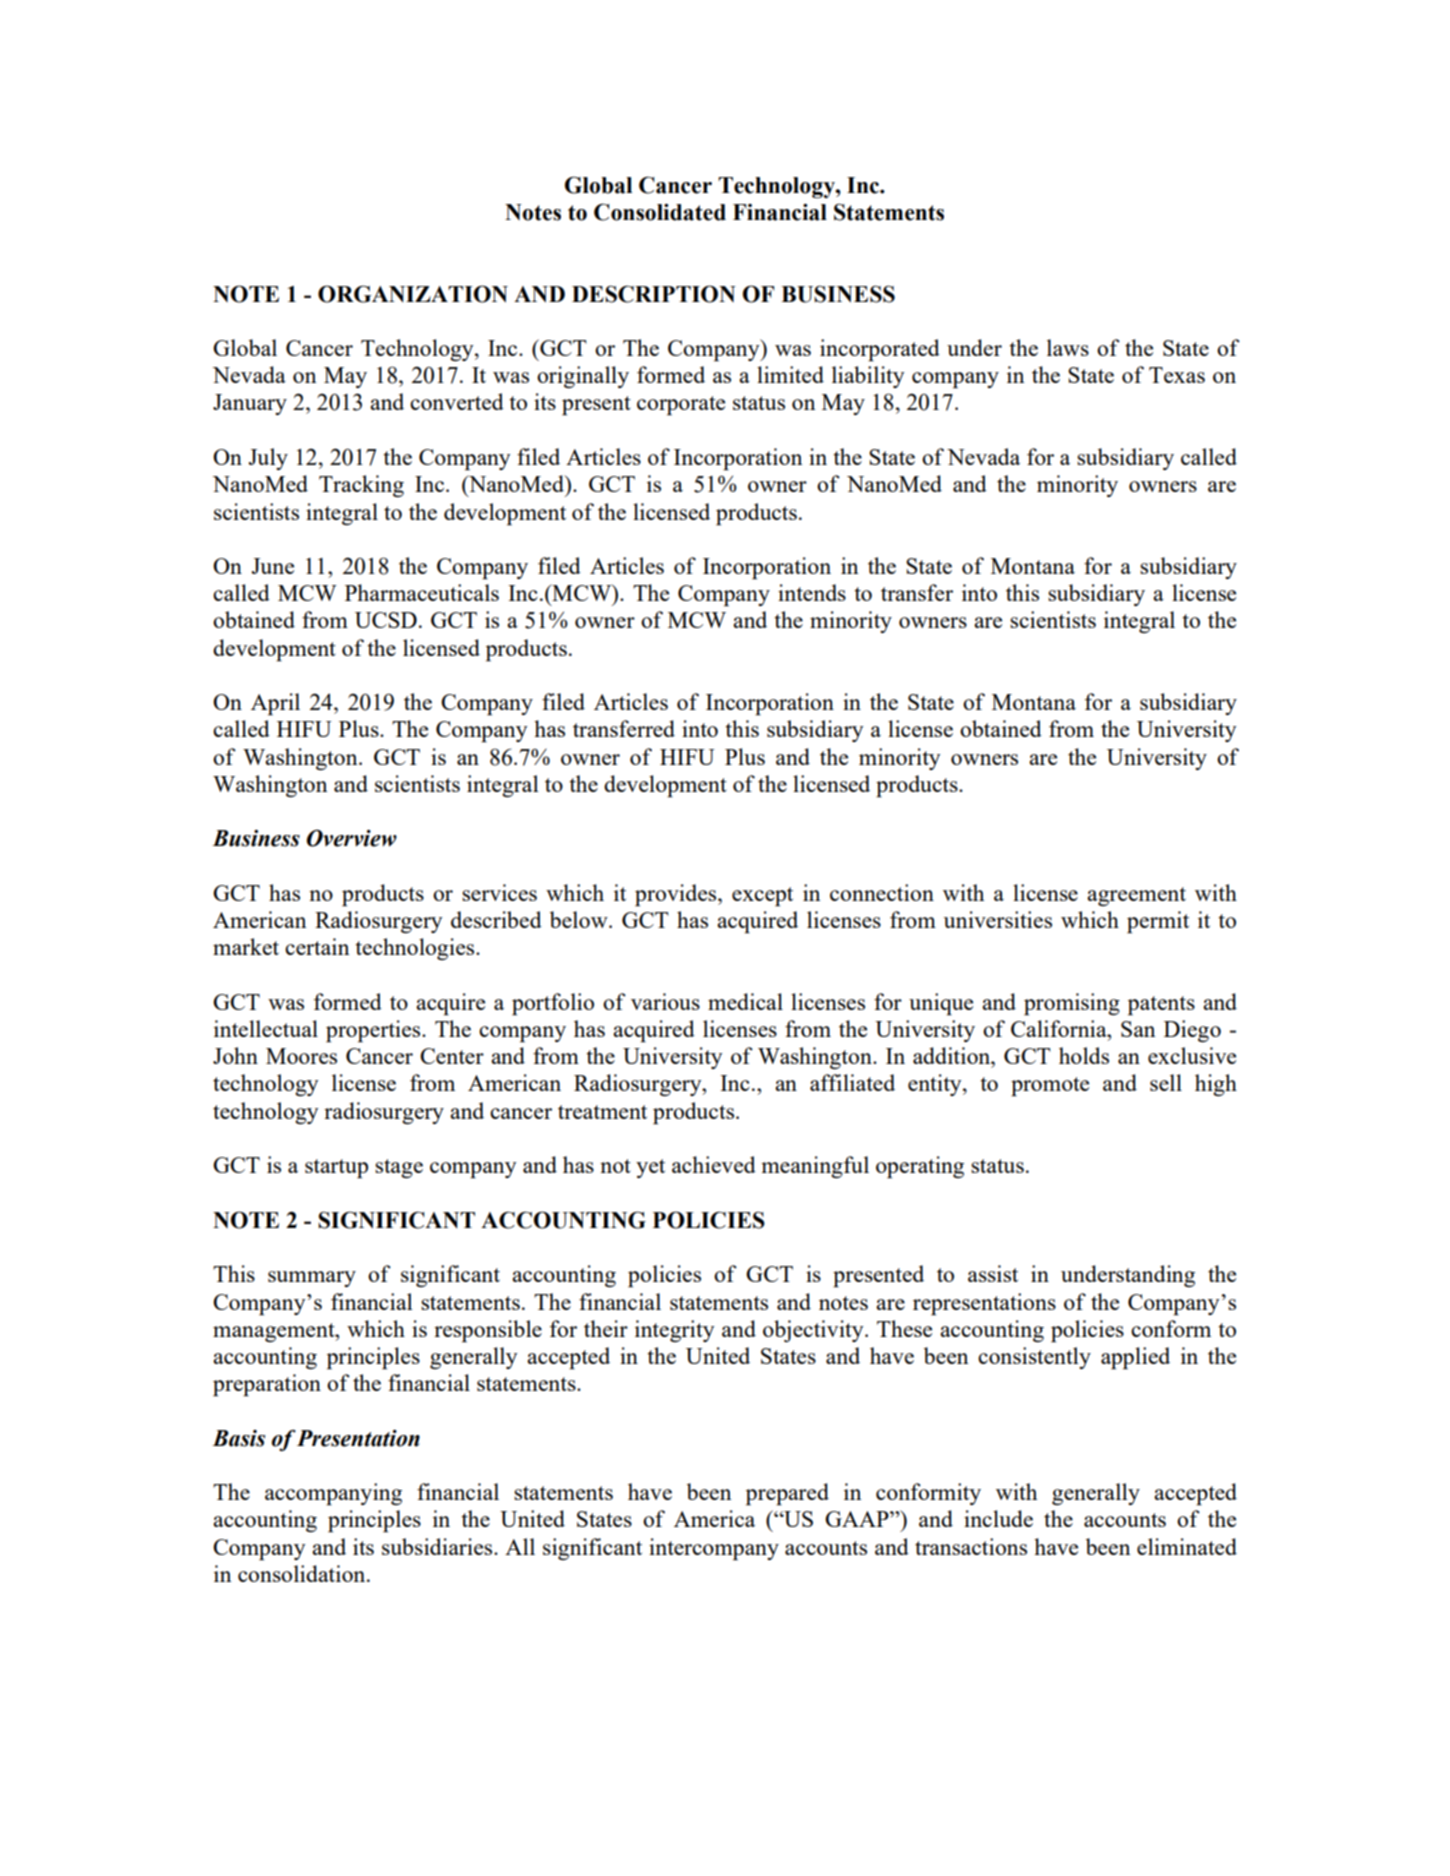  What do you see at coordinates (714, 1164) in the image?
I see `achieved` at bounding box center [714, 1164].
